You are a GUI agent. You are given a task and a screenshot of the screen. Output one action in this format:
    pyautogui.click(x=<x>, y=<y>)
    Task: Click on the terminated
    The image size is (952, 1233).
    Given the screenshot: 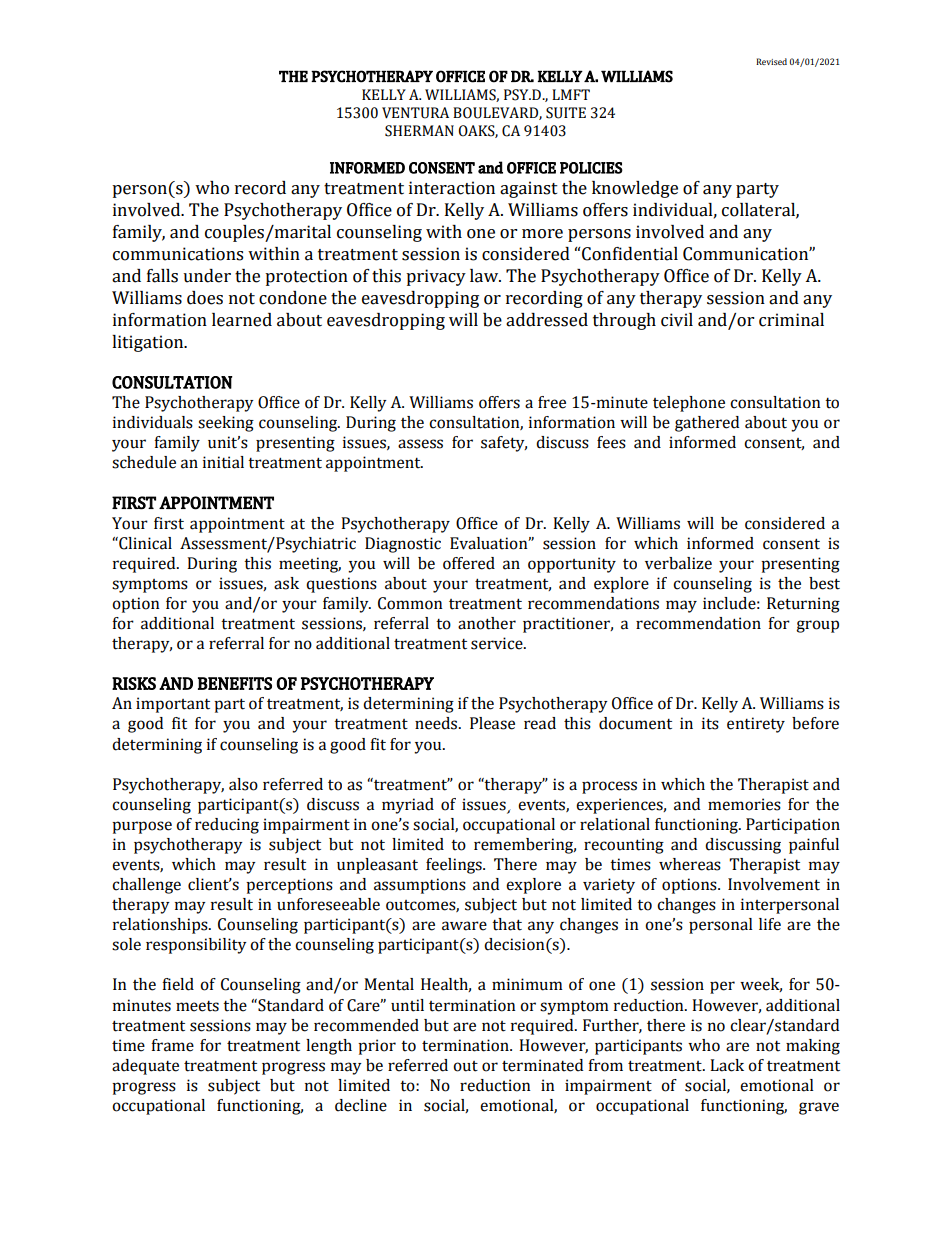 What is the action you would take?
    pyautogui.click(x=542, y=1065)
